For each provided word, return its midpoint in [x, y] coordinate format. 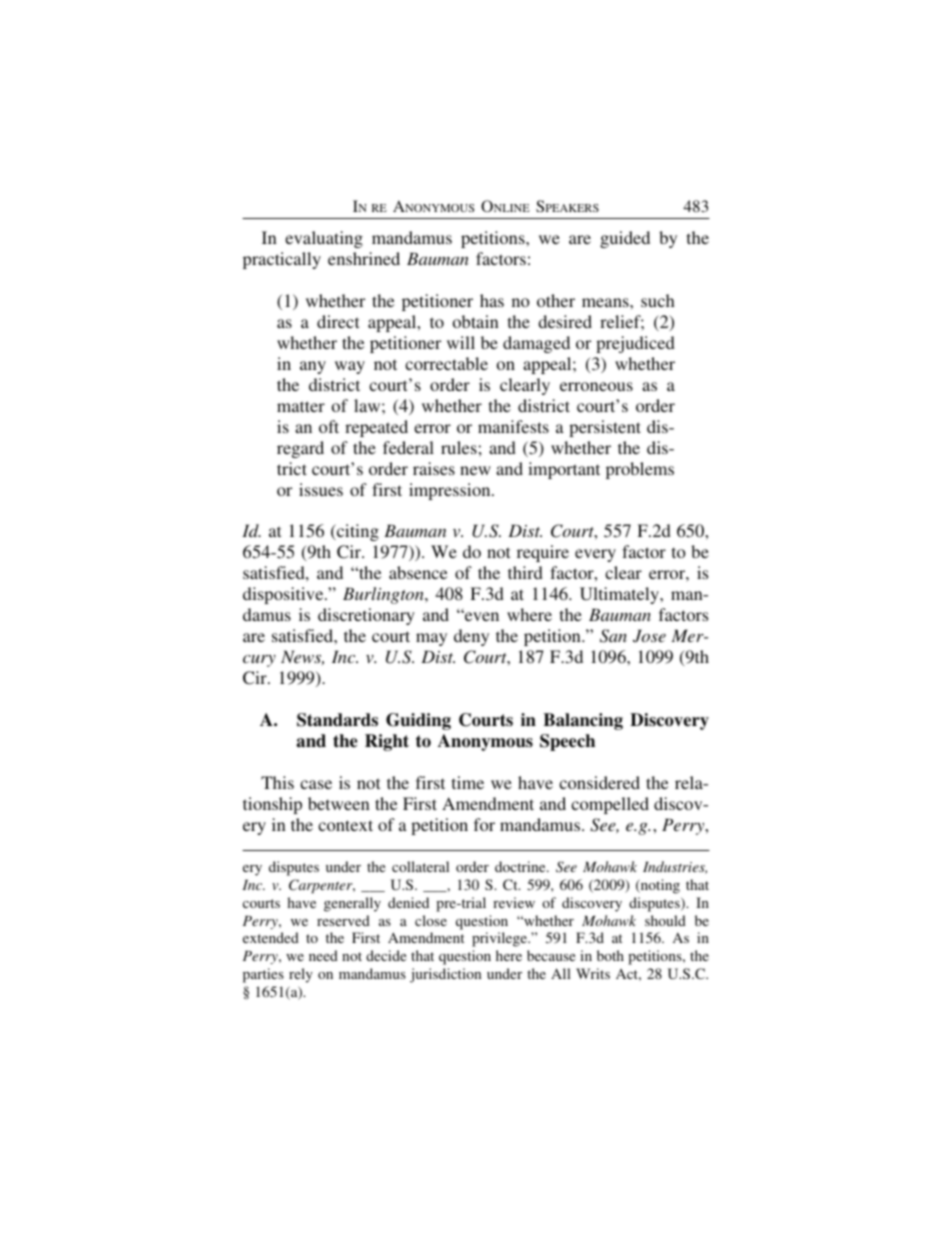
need [323, 955]
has [492, 300]
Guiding [418, 721]
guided [625, 239]
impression [451, 491]
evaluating [324, 239]
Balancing [583, 721]
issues [321, 489]
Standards [337, 720]
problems [640, 470]
